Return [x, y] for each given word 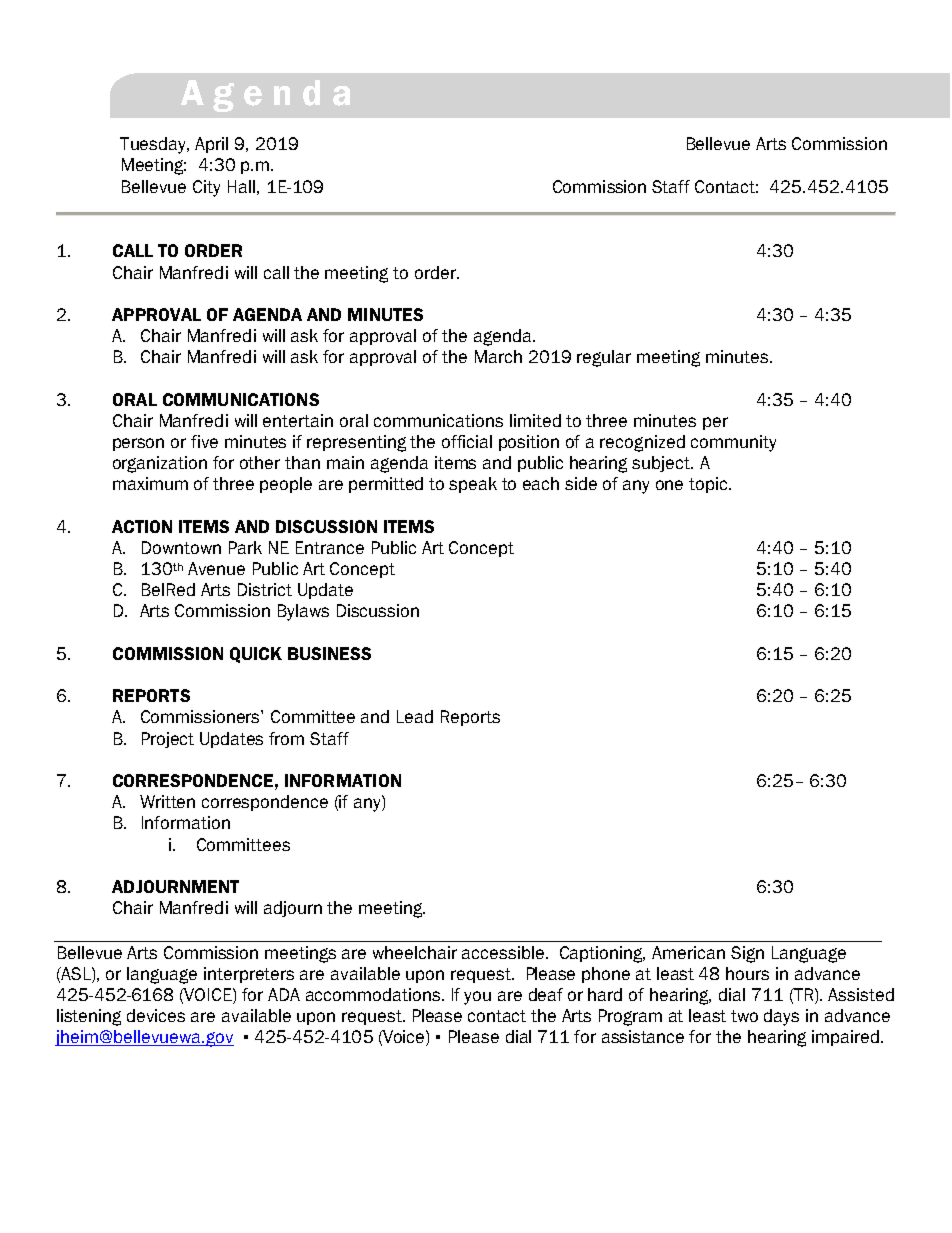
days [781, 1017]
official [467, 441]
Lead [415, 716]
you [477, 998]
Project [168, 740]
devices [156, 1015]
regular [604, 358]
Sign [747, 954]
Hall [241, 186]
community [733, 443]
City [206, 188]
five [204, 441]
